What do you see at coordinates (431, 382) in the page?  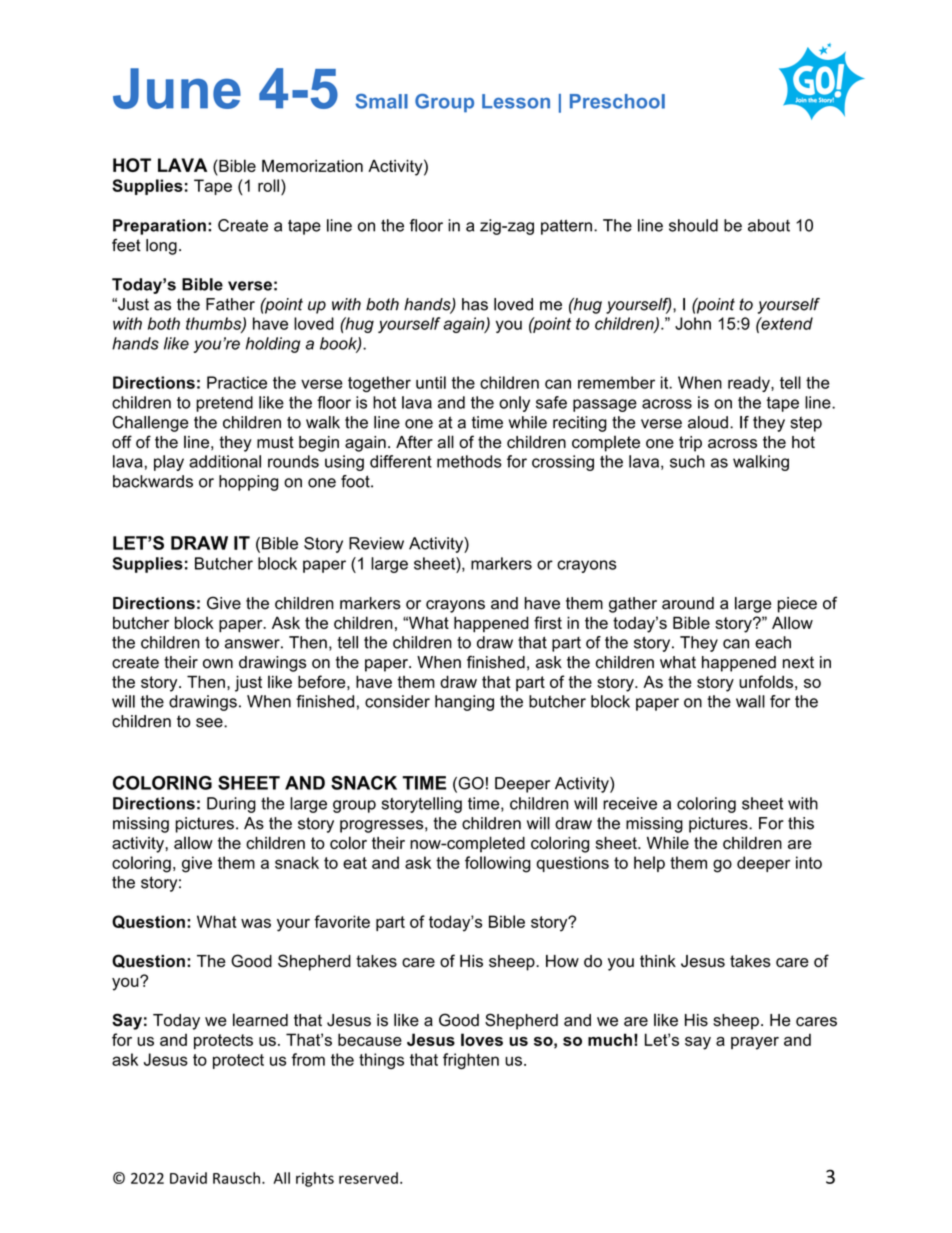 I see `until` at bounding box center [431, 382].
